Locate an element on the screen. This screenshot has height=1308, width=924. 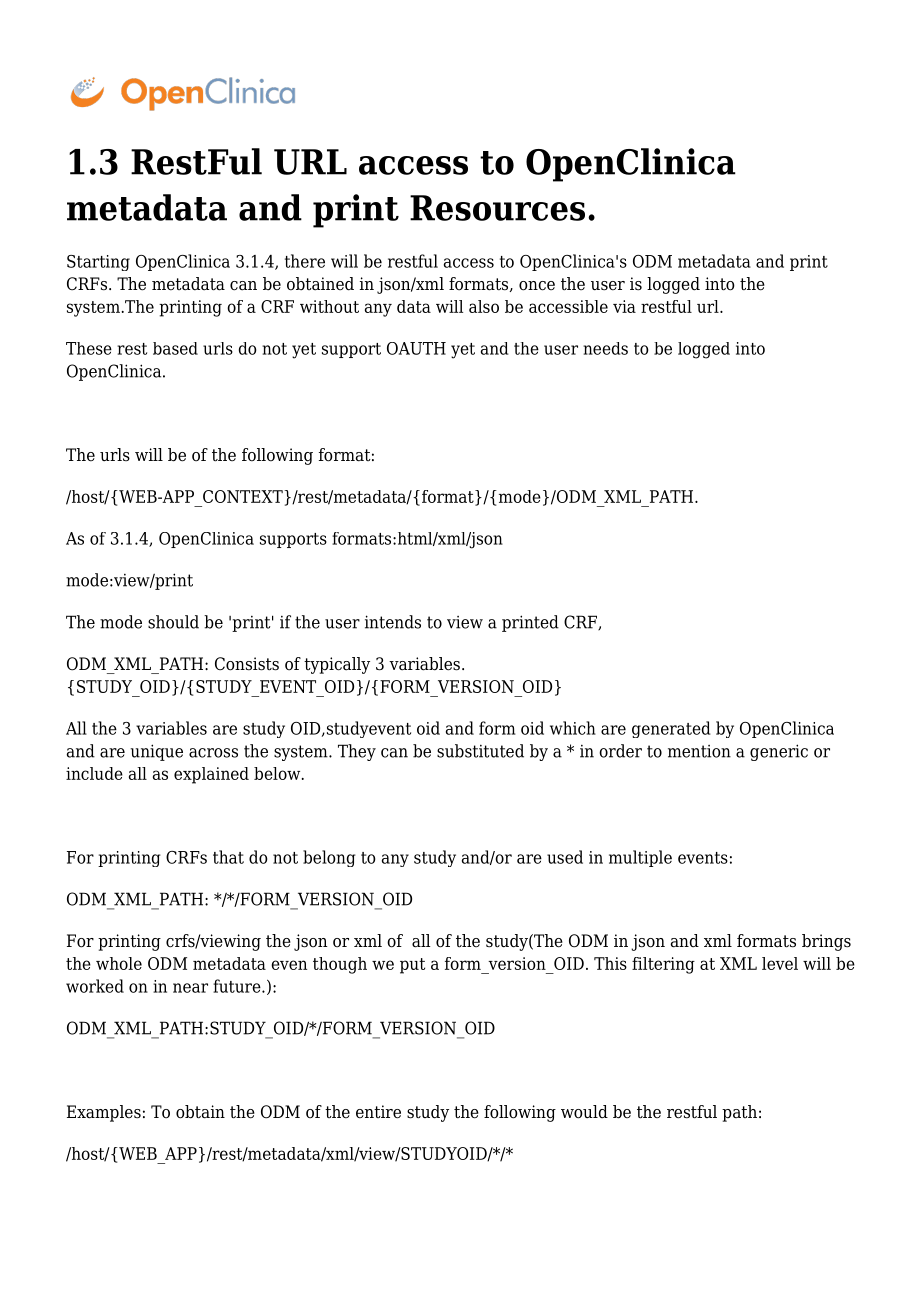
Examples is located at coordinates (104, 1113).
